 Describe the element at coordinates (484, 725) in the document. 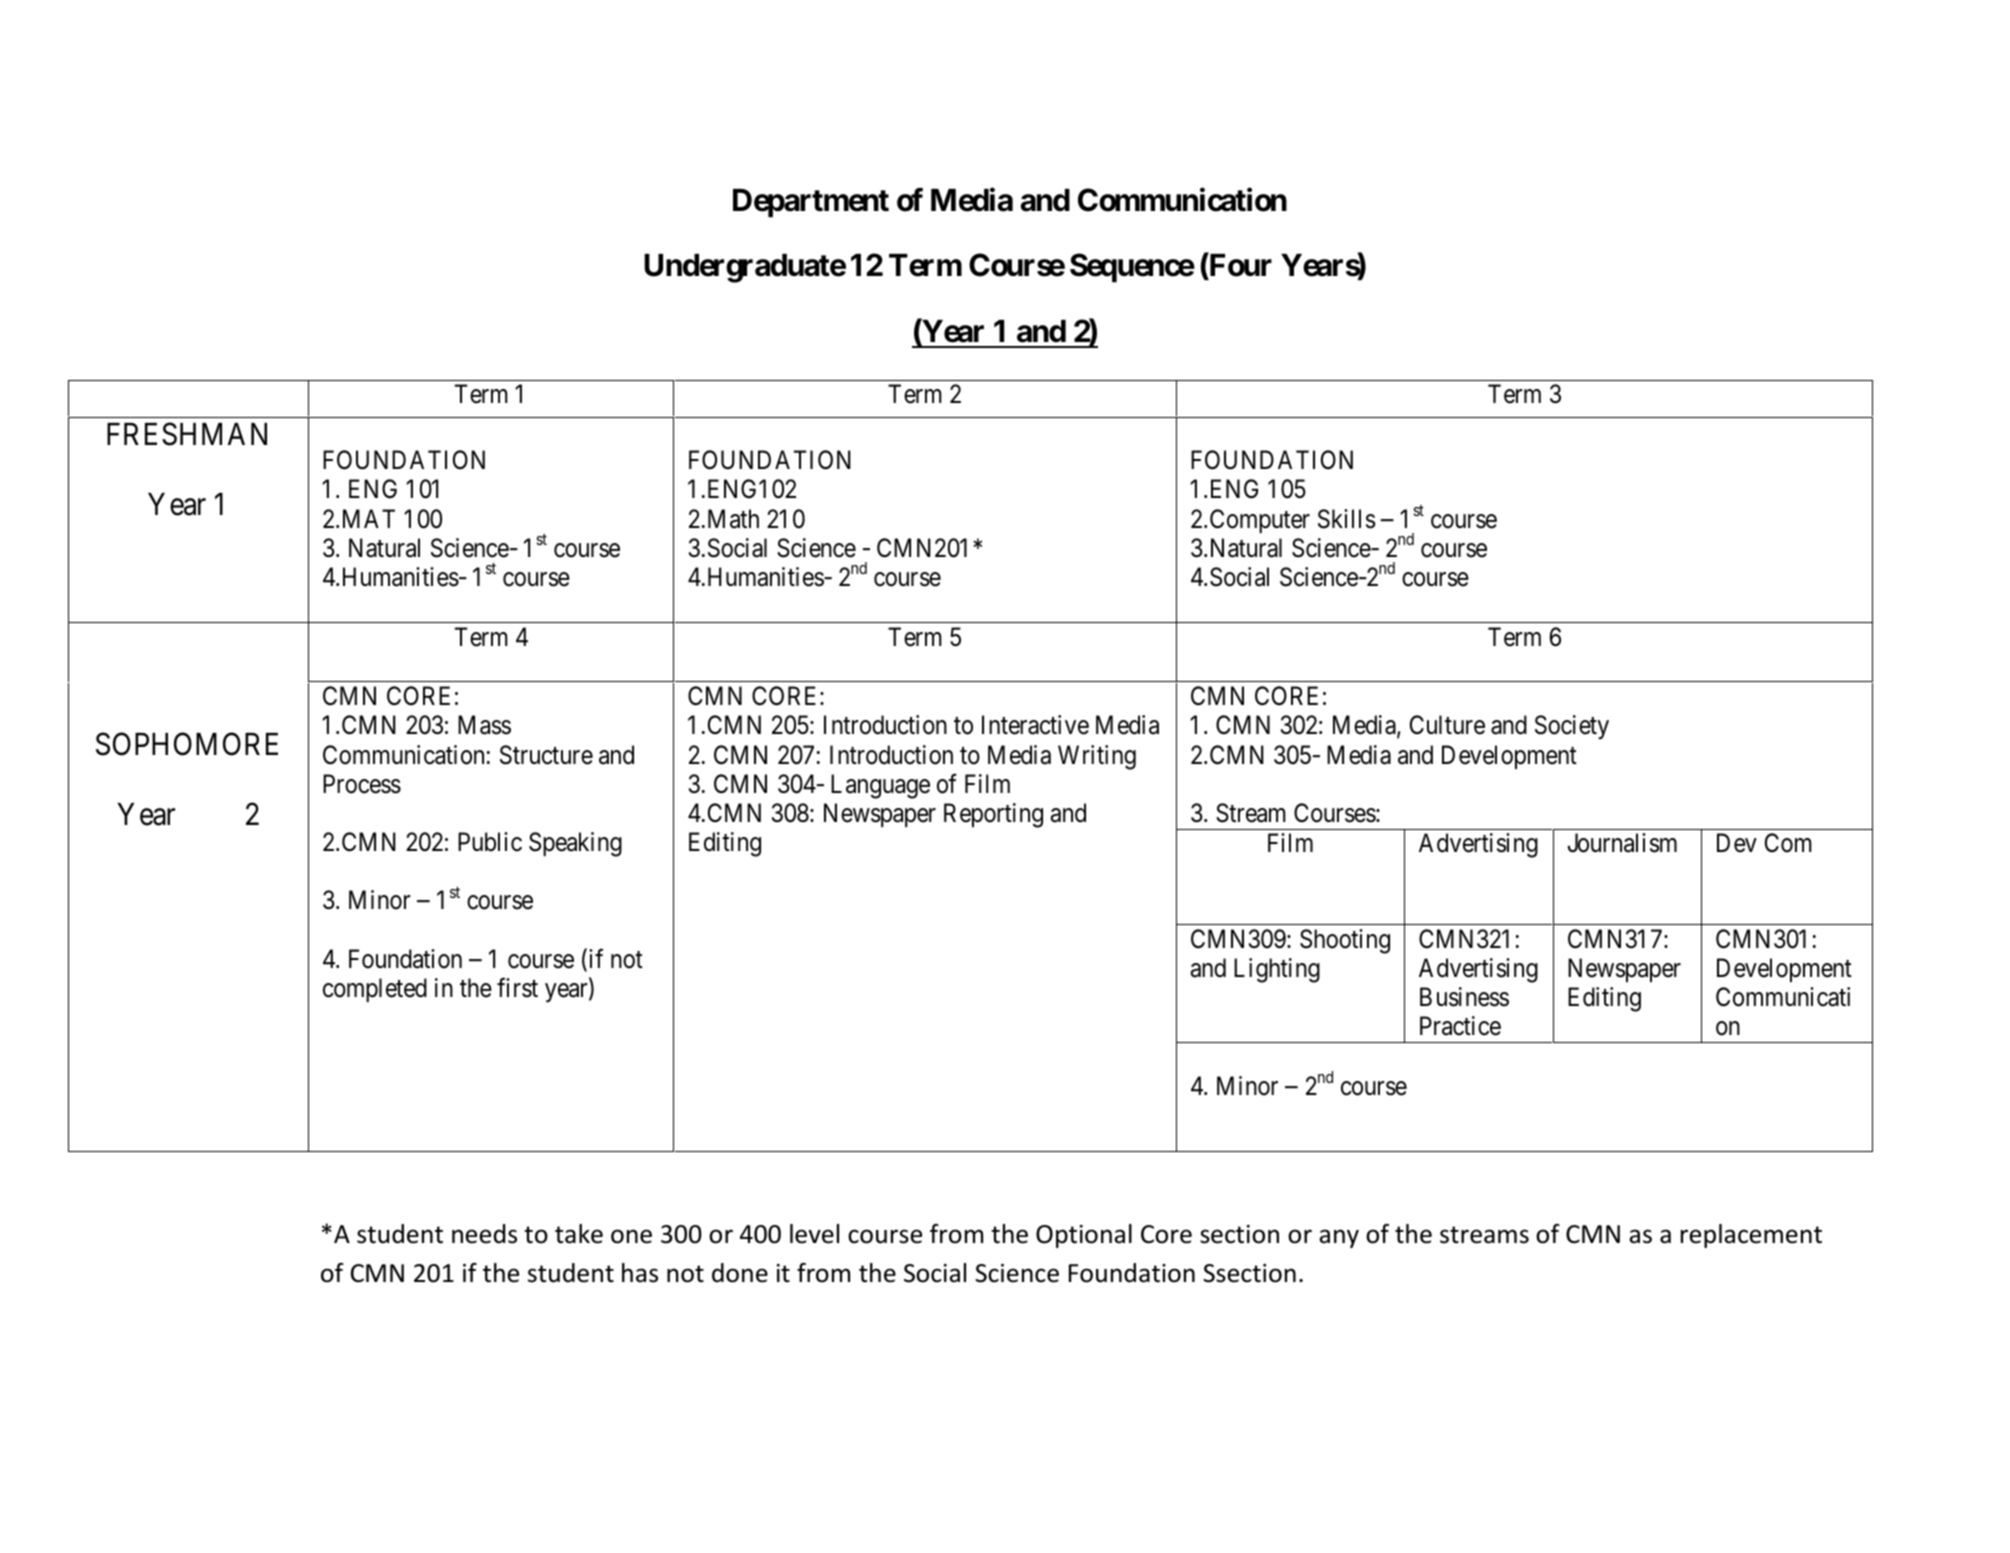

I see `Mass` at that location.
